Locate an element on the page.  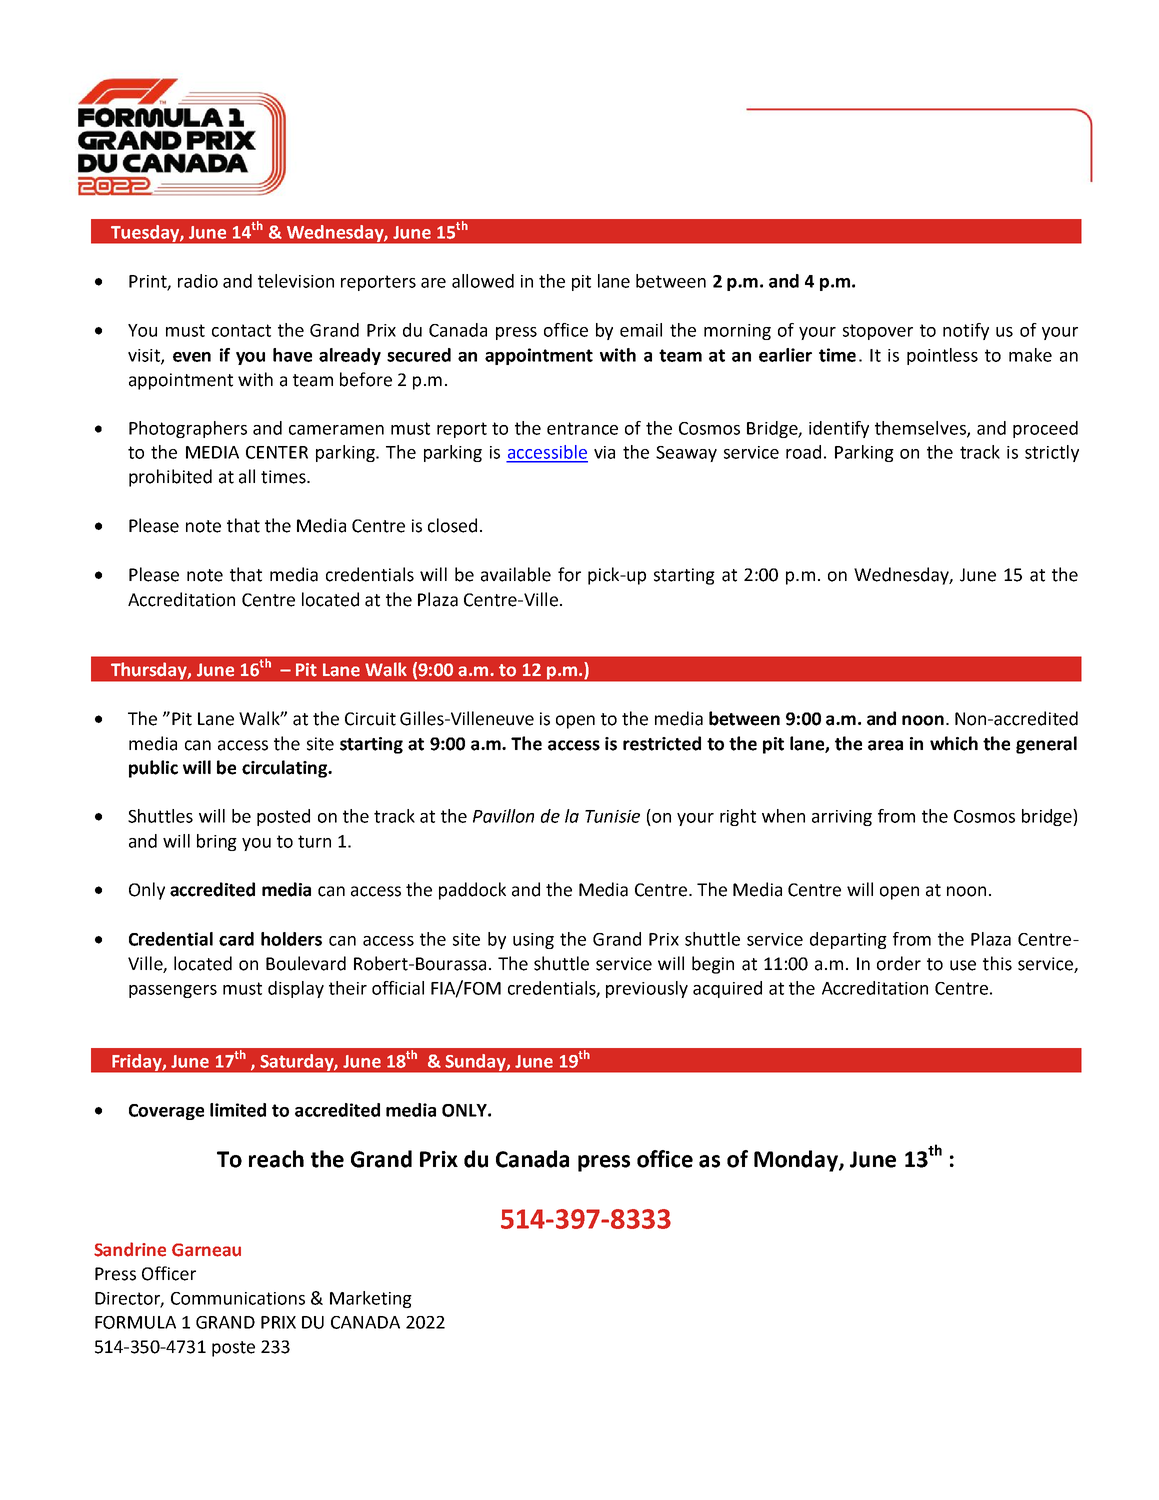
email is located at coordinates (641, 330).
